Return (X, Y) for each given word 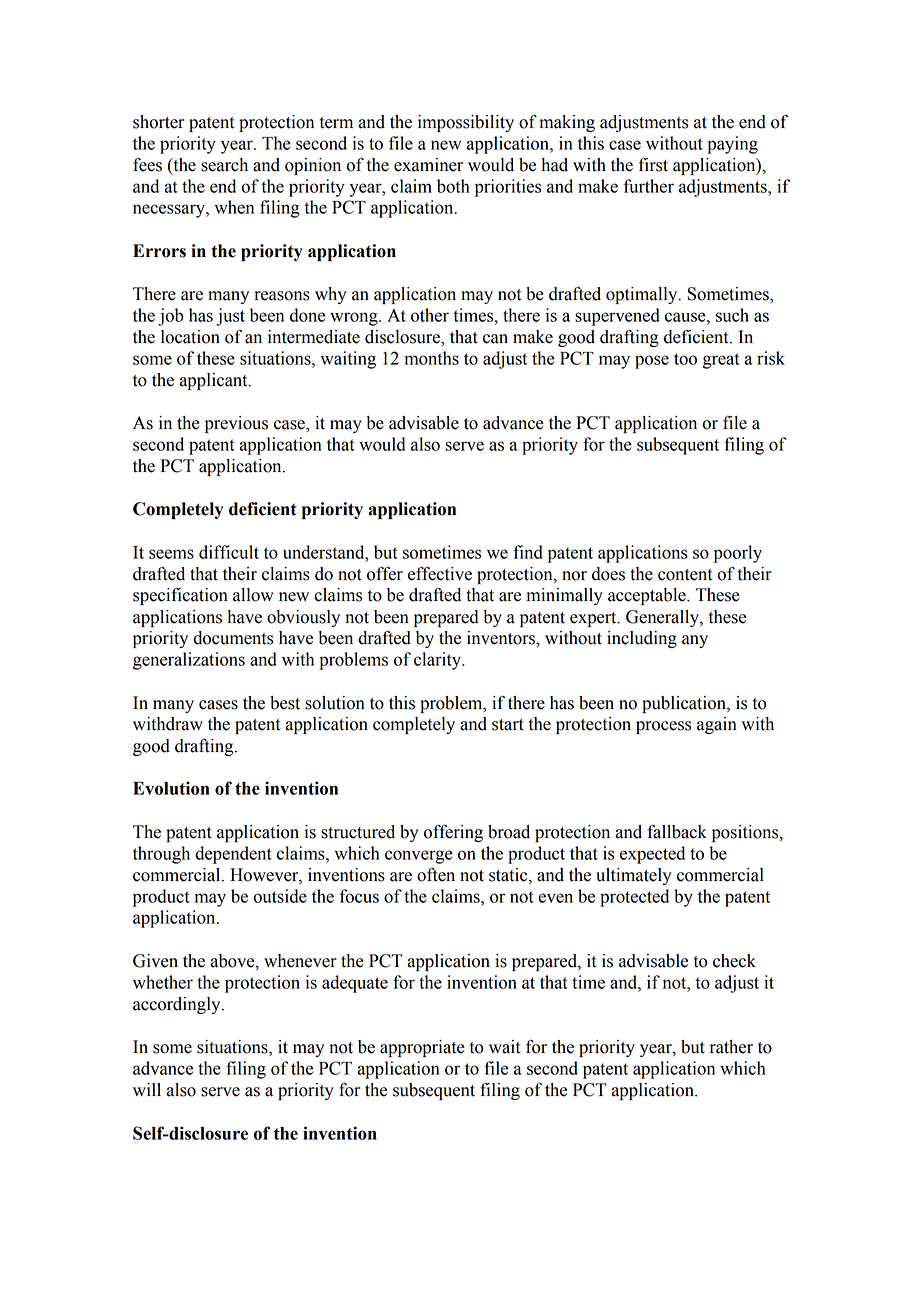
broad (509, 832)
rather (731, 1047)
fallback (677, 831)
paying (732, 145)
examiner (428, 165)
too (685, 359)
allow (253, 595)
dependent (233, 855)
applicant (215, 381)
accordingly (178, 1005)
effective (440, 574)
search (224, 165)
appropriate (422, 1048)
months (431, 358)
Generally (663, 618)
